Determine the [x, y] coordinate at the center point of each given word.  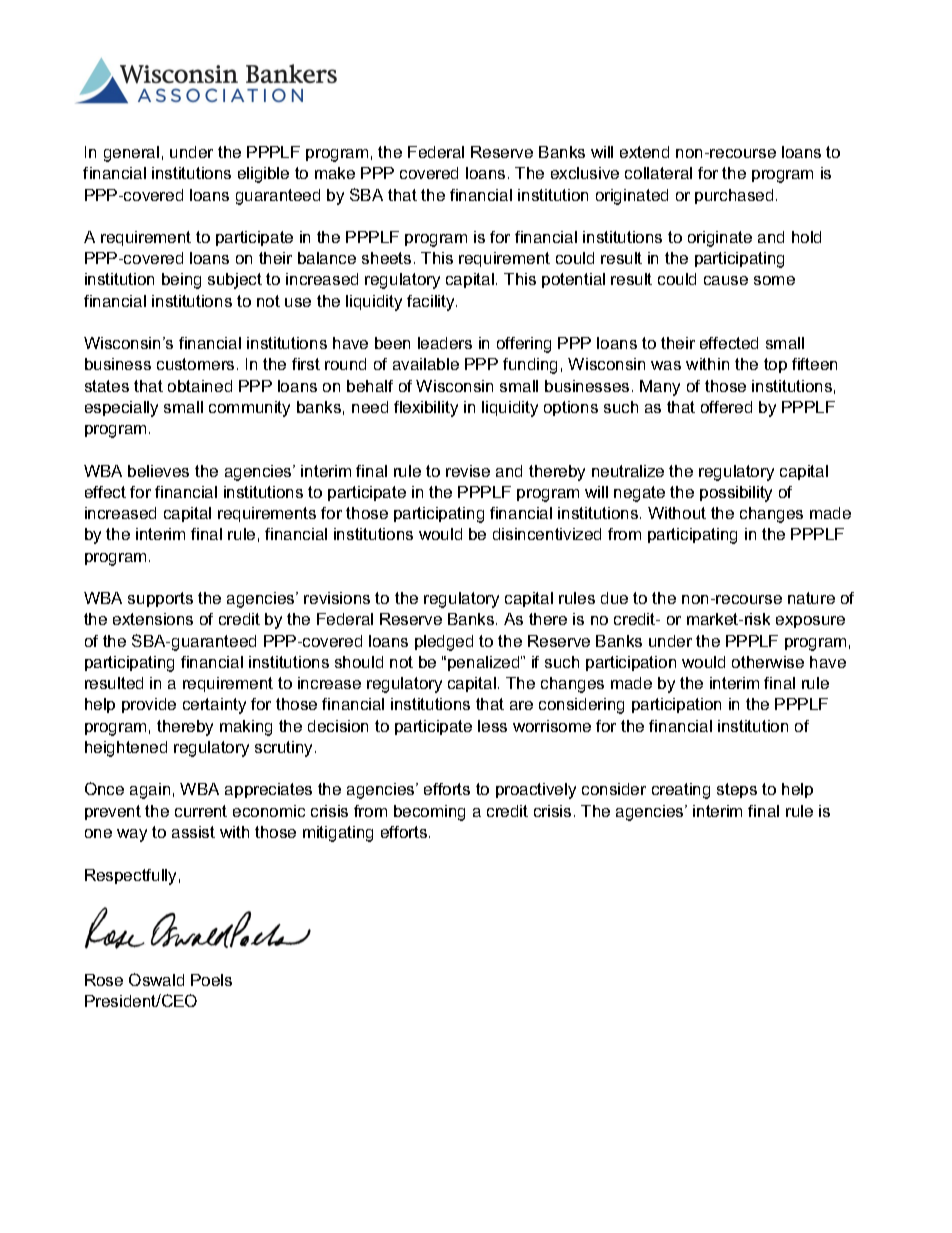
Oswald [156, 979]
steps [737, 790]
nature [811, 598]
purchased [734, 196]
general [131, 154]
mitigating [338, 834]
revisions [337, 598]
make [335, 173]
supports [160, 599]
